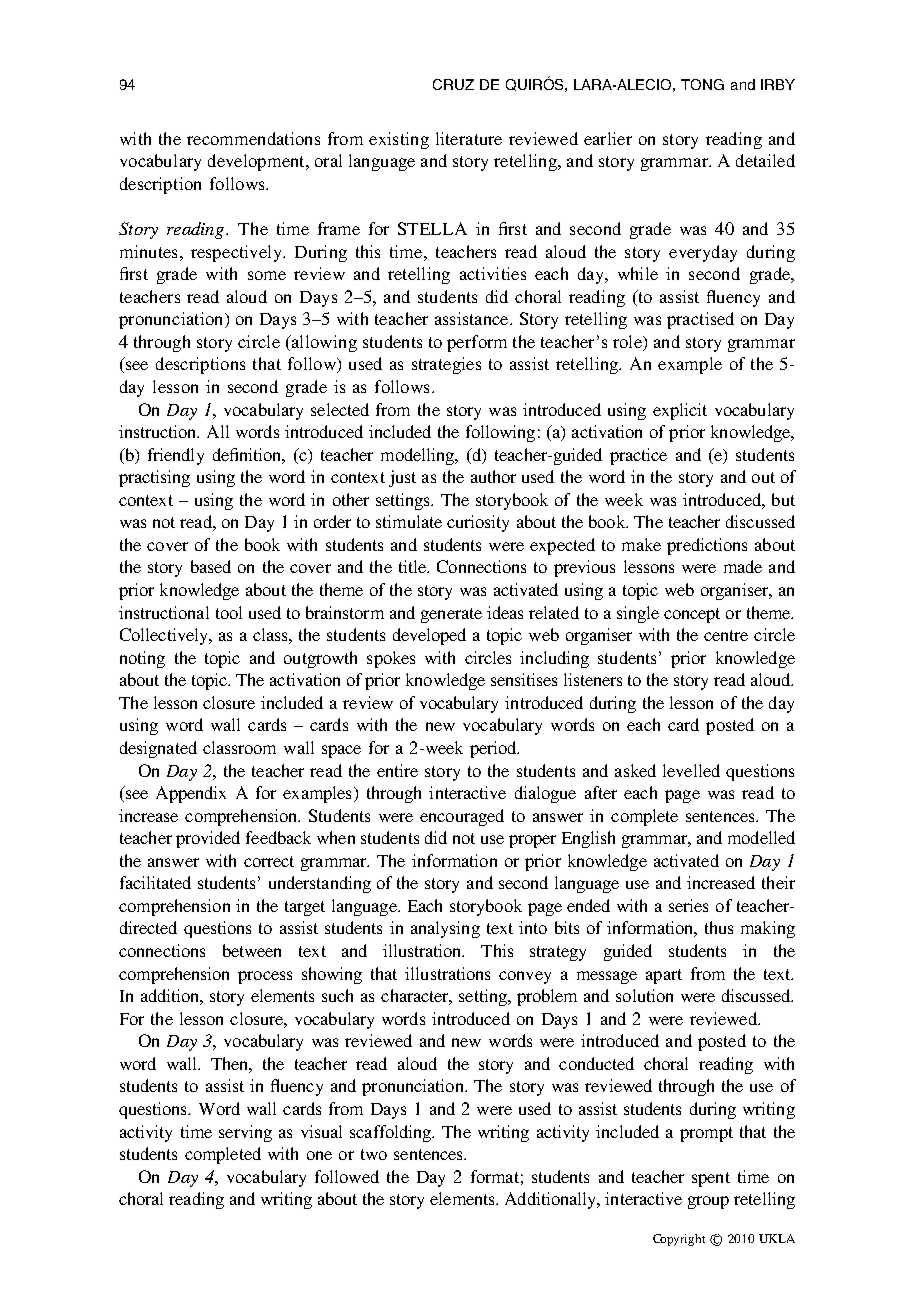  Describe the element at coordinates (702, 84) in the screenshot. I see `TONG` at that location.
